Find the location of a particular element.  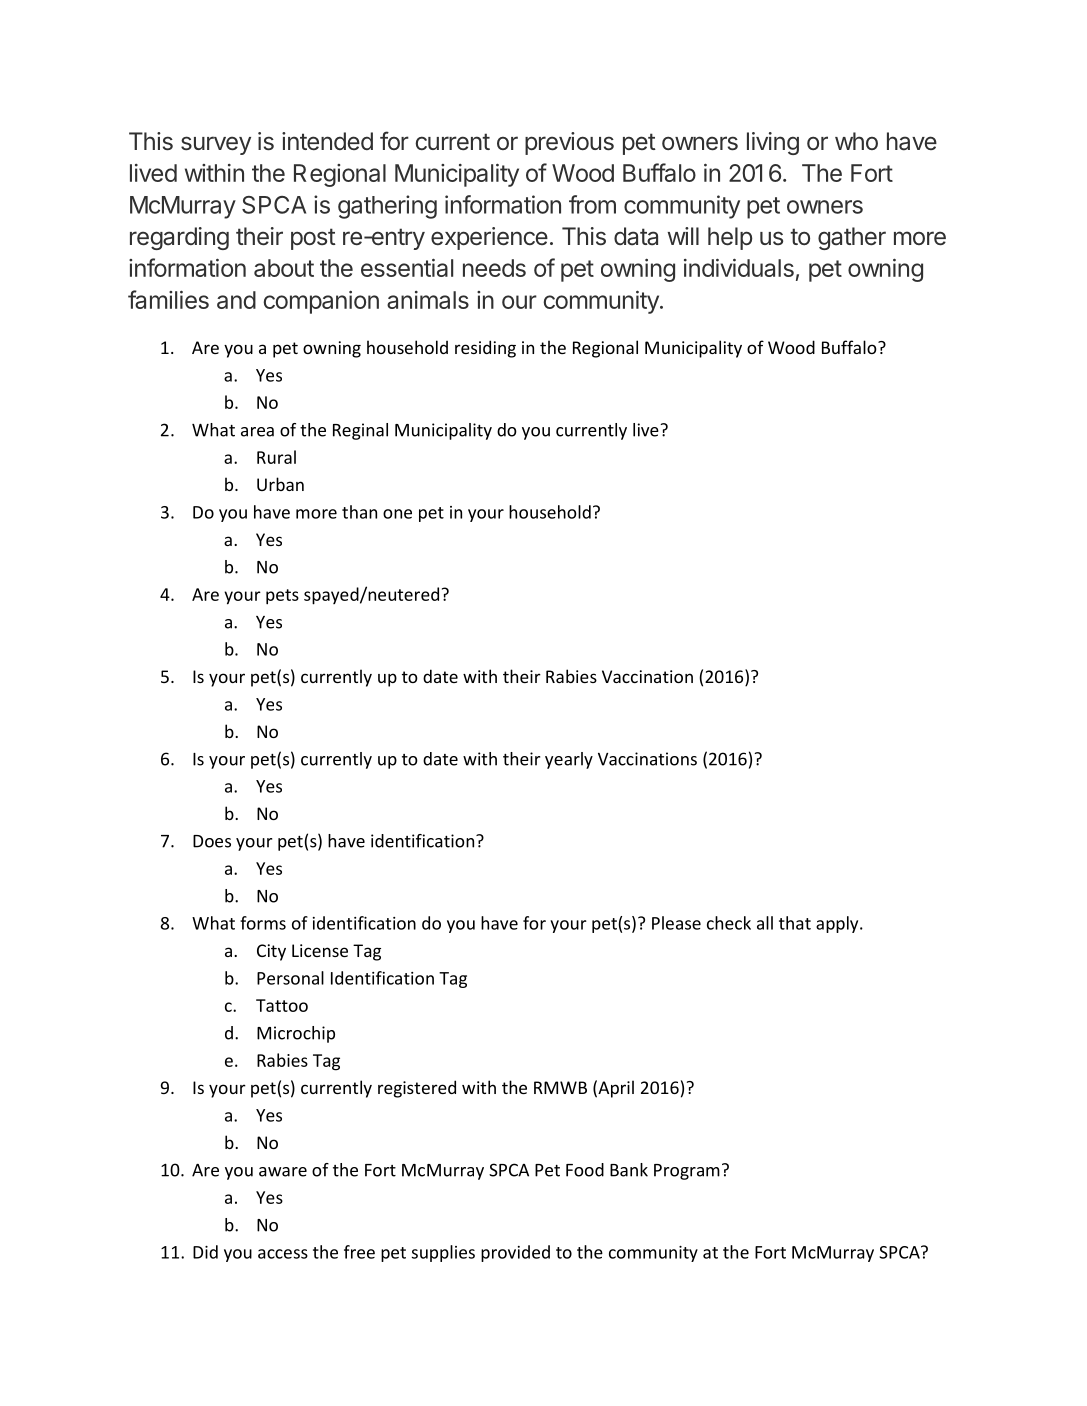

pets is located at coordinates (282, 597).
